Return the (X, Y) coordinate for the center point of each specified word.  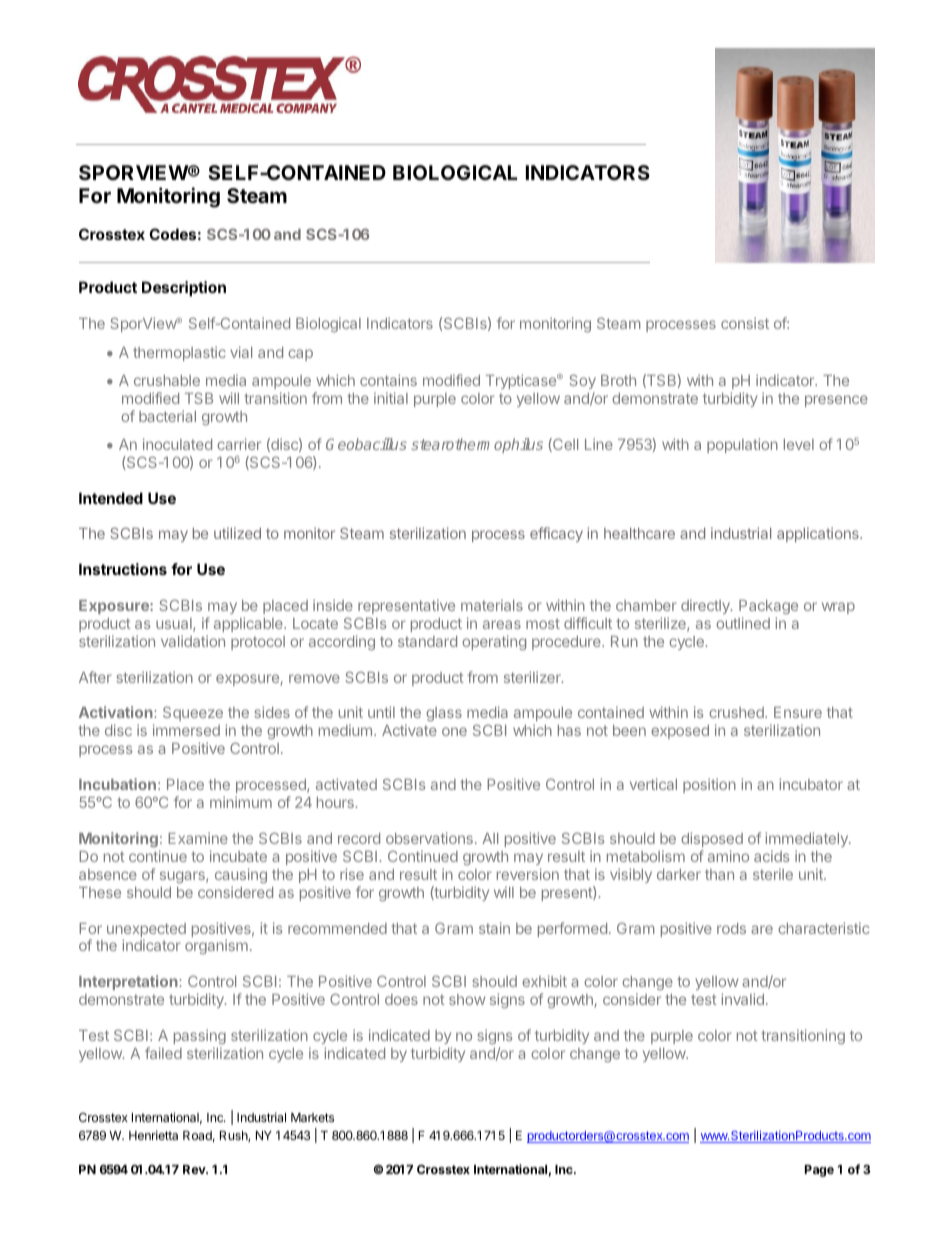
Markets (312, 1117)
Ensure (798, 712)
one (454, 731)
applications (819, 534)
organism (216, 946)
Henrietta (153, 1135)
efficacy (556, 534)
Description (184, 288)
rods (731, 928)
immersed (186, 730)
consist (745, 323)
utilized (237, 533)
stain (494, 928)
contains (388, 380)
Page (819, 1171)
